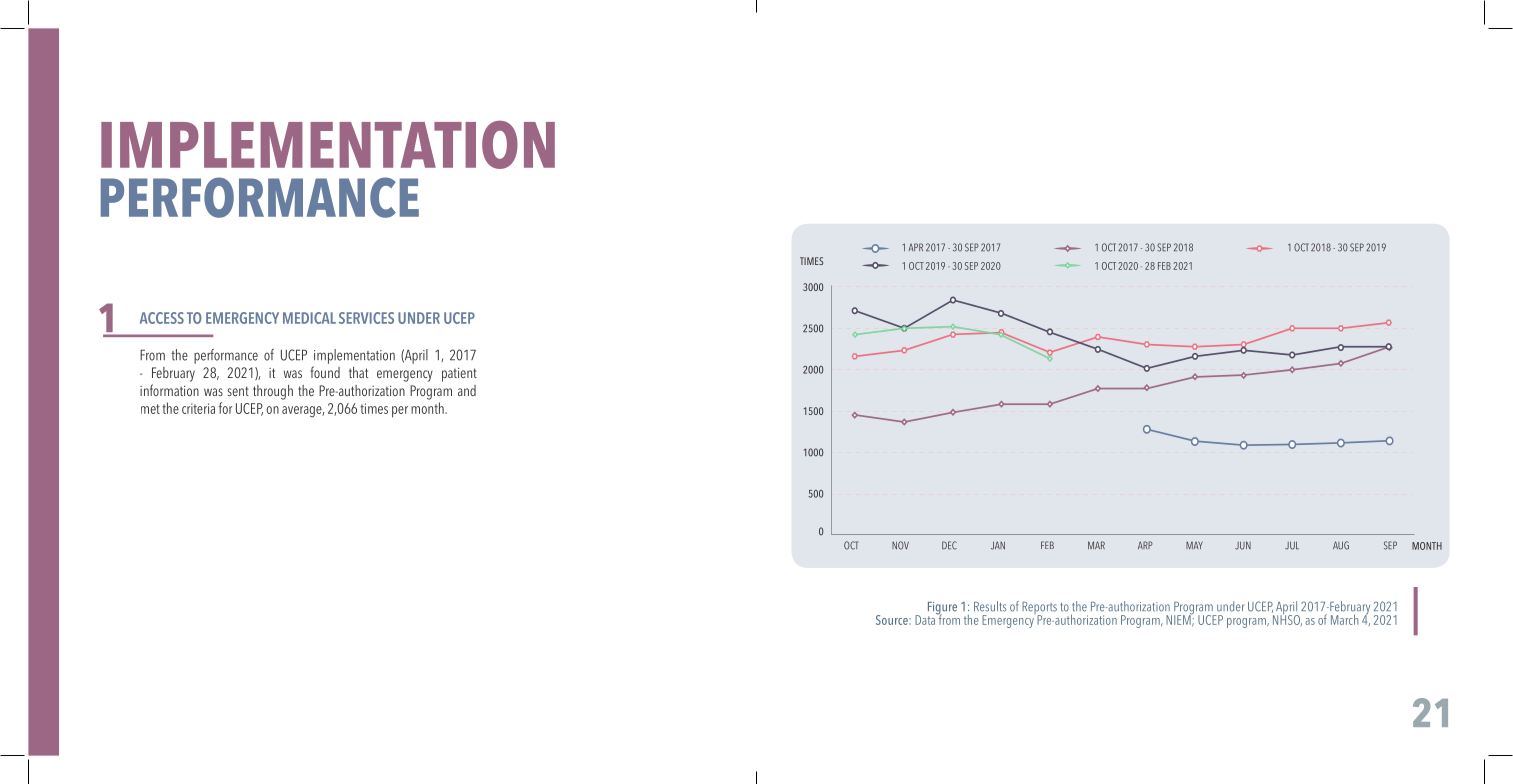  What do you see at coordinates (273, 392) in the image?
I see `through` at bounding box center [273, 392].
